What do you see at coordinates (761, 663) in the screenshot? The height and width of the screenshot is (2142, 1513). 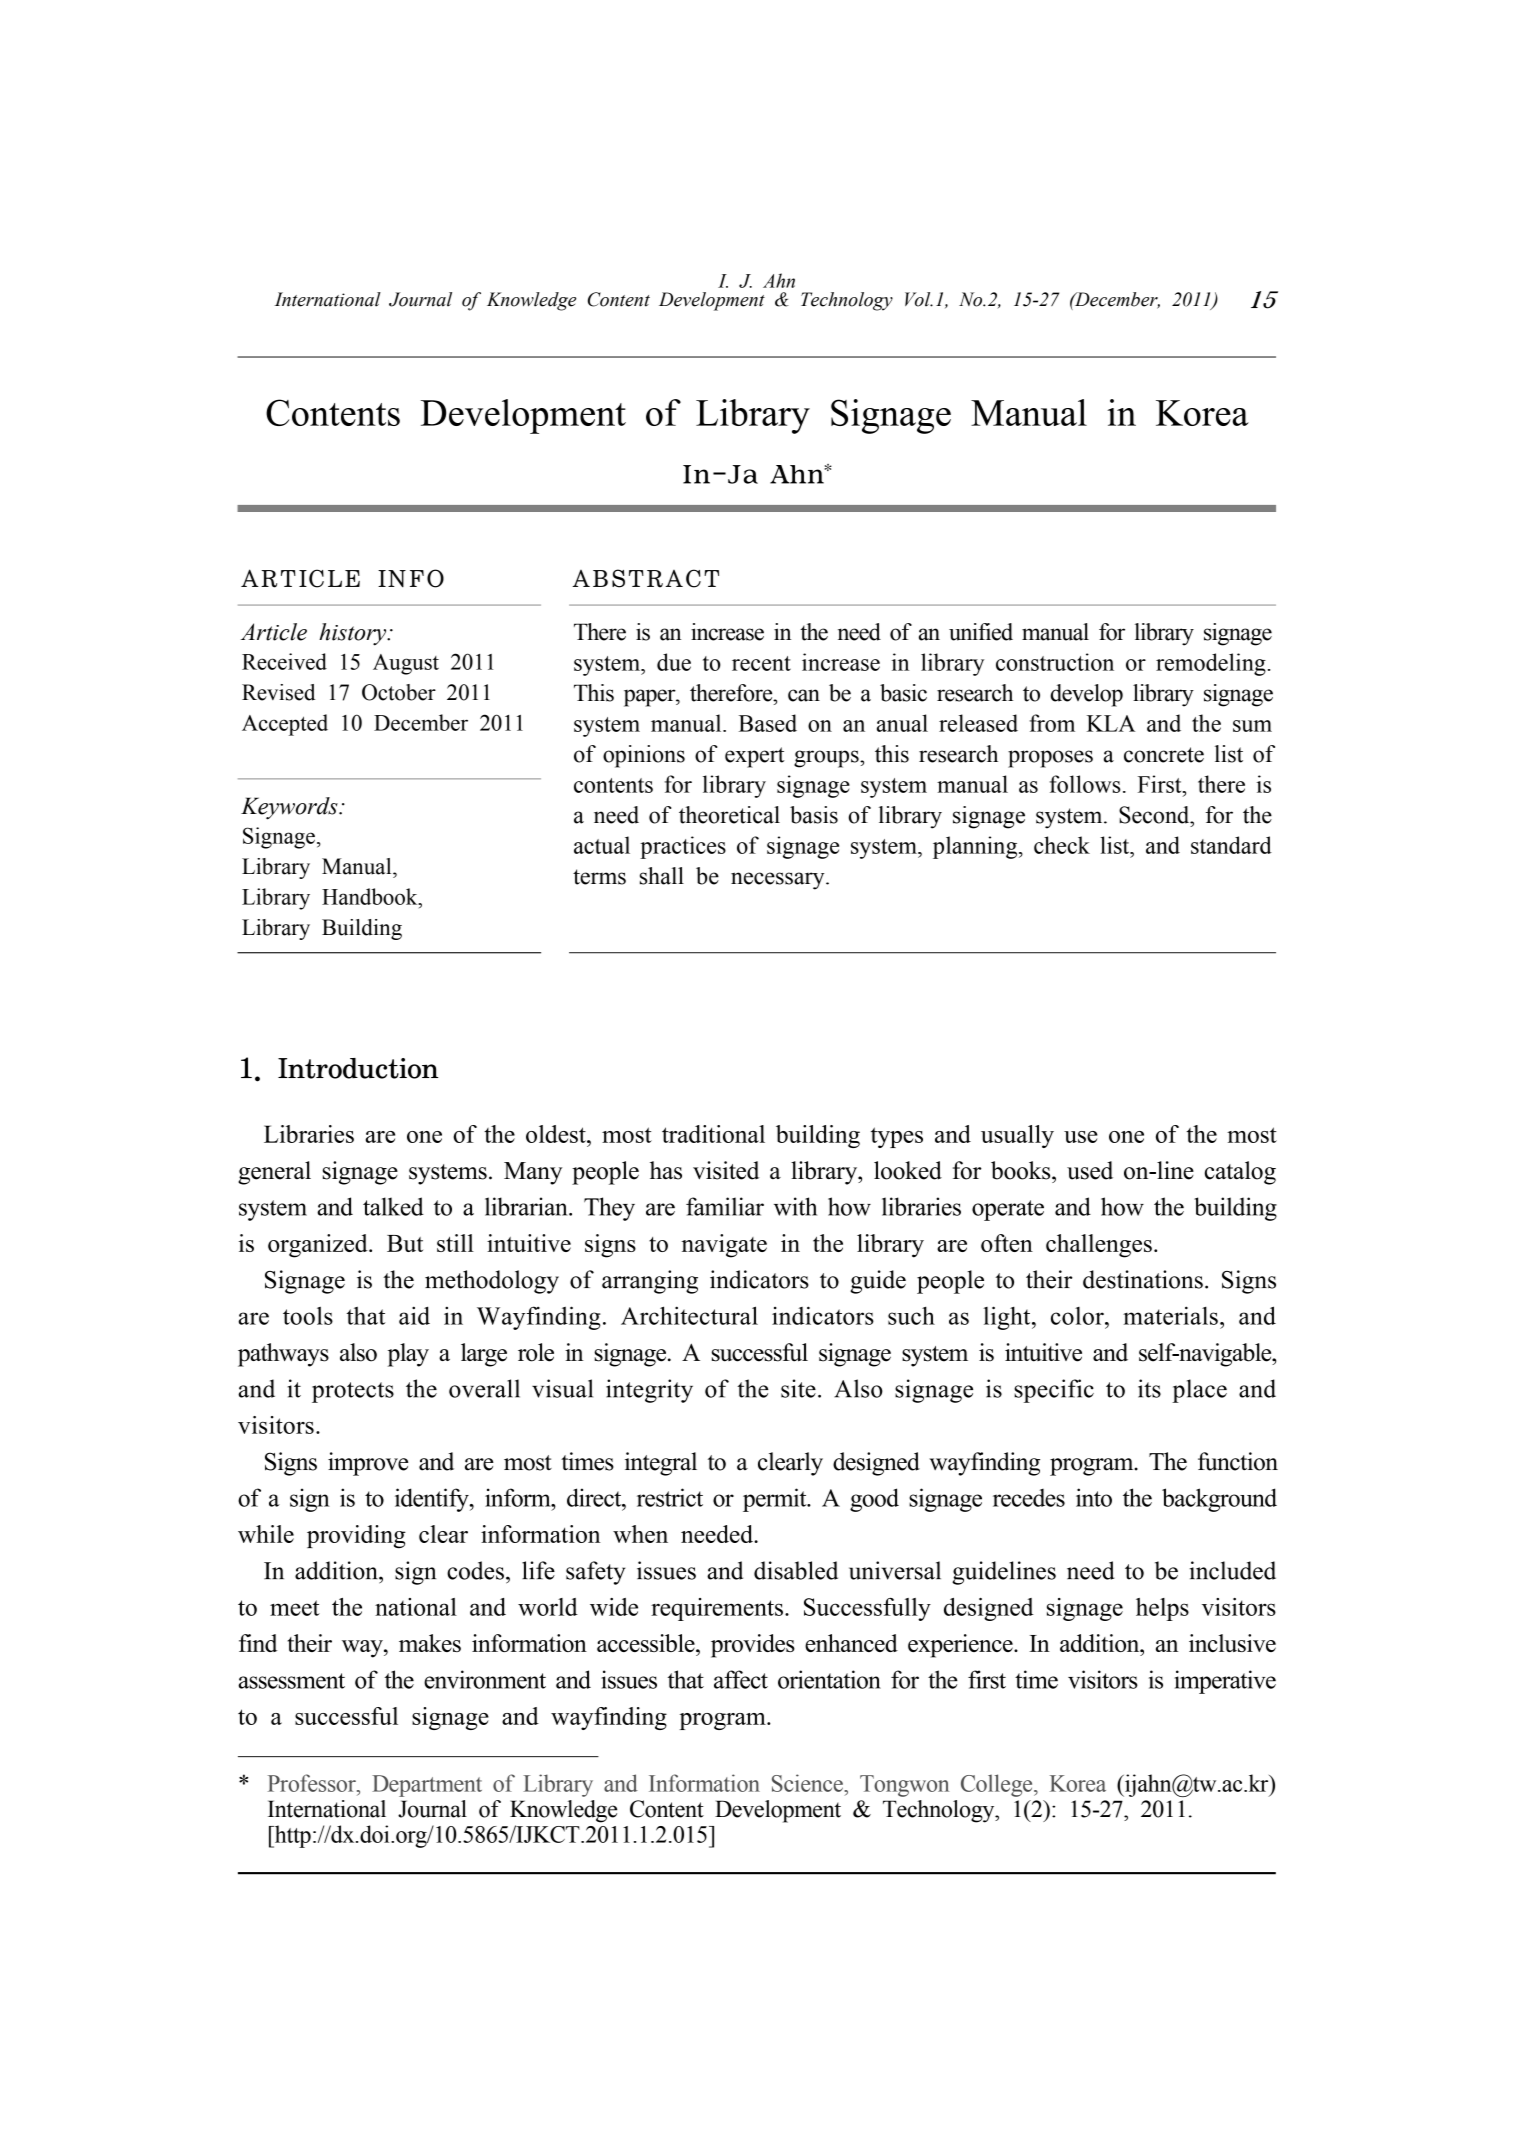 I see `recent` at bounding box center [761, 663].
